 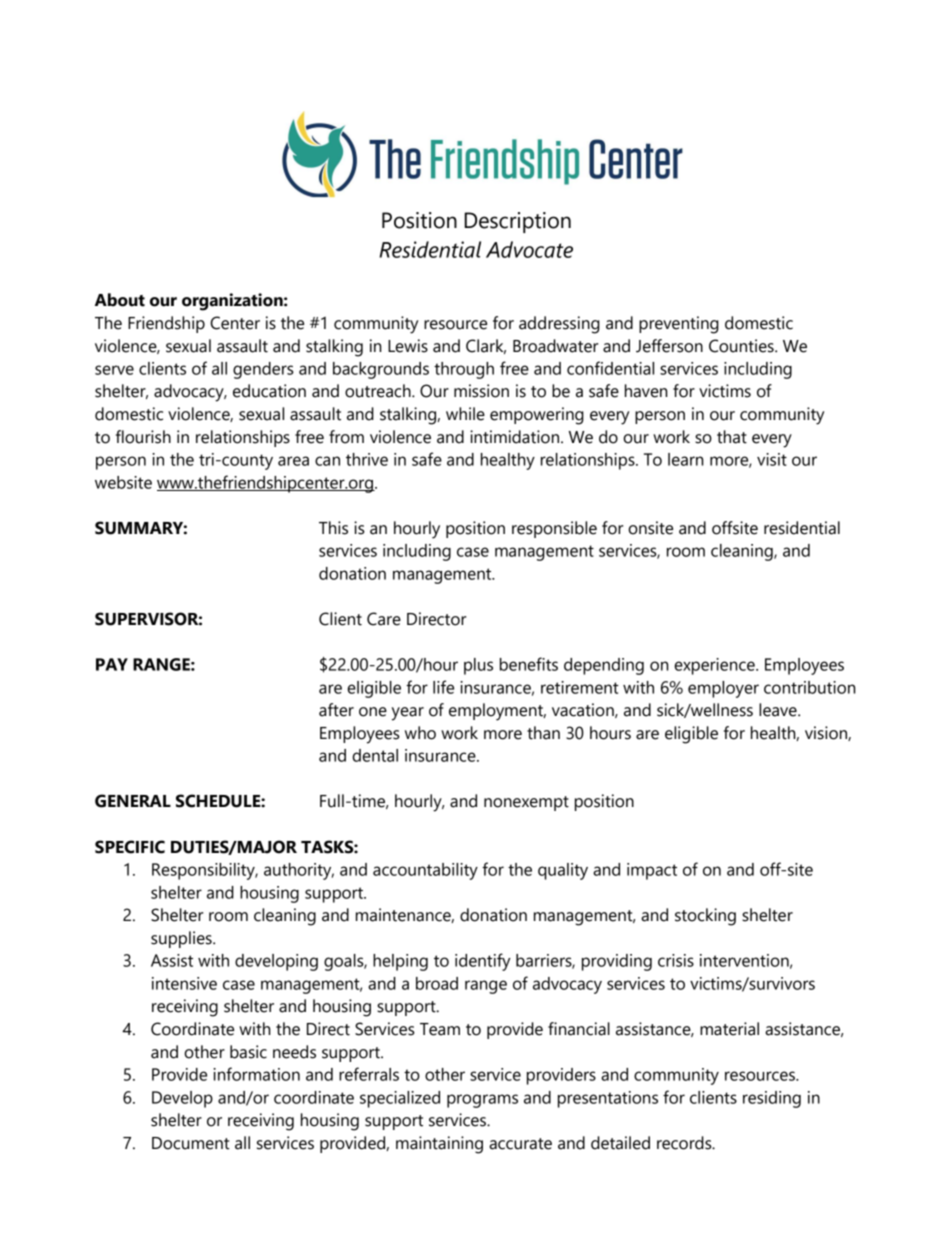 I want to click on About, so click(x=120, y=300).
